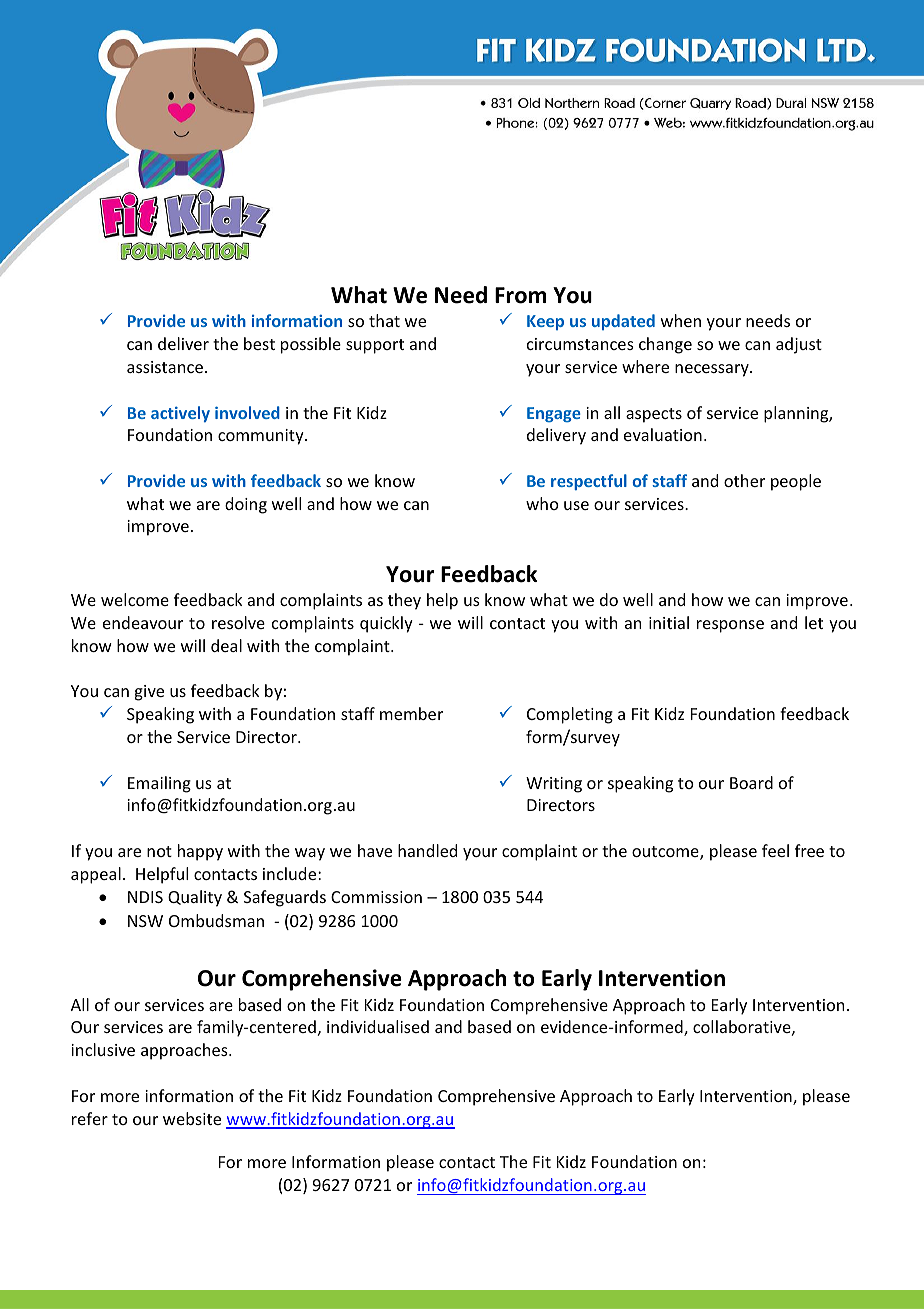 Image resolution: width=924 pixels, height=1309 pixels. I want to click on when, so click(681, 320).
